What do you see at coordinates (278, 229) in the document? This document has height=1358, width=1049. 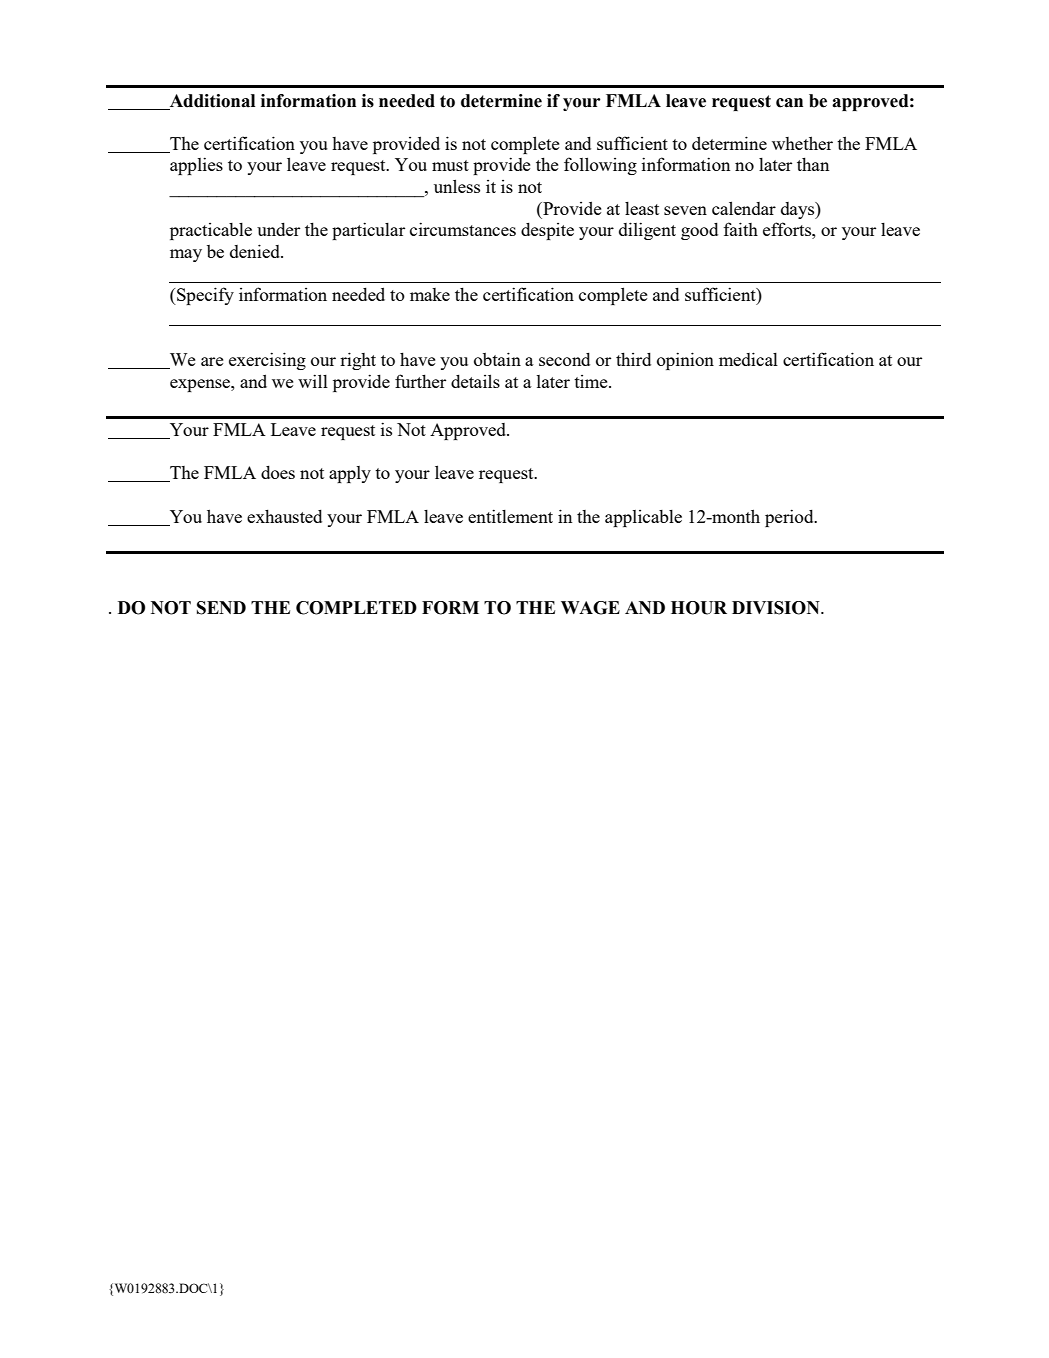 I see `under` at bounding box center [278, 229].
